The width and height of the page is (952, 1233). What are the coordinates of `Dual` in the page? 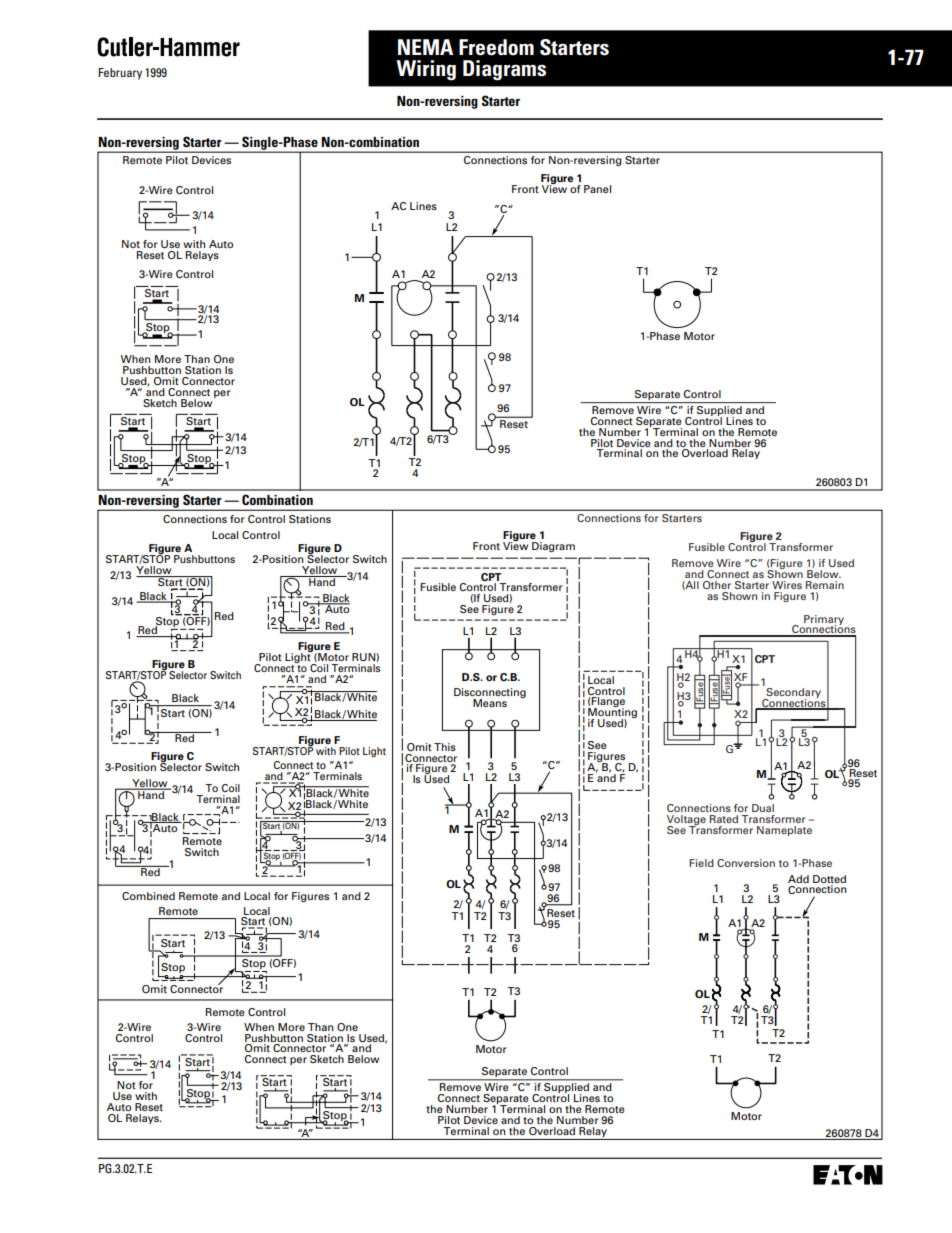 It's located at (763, 808).
